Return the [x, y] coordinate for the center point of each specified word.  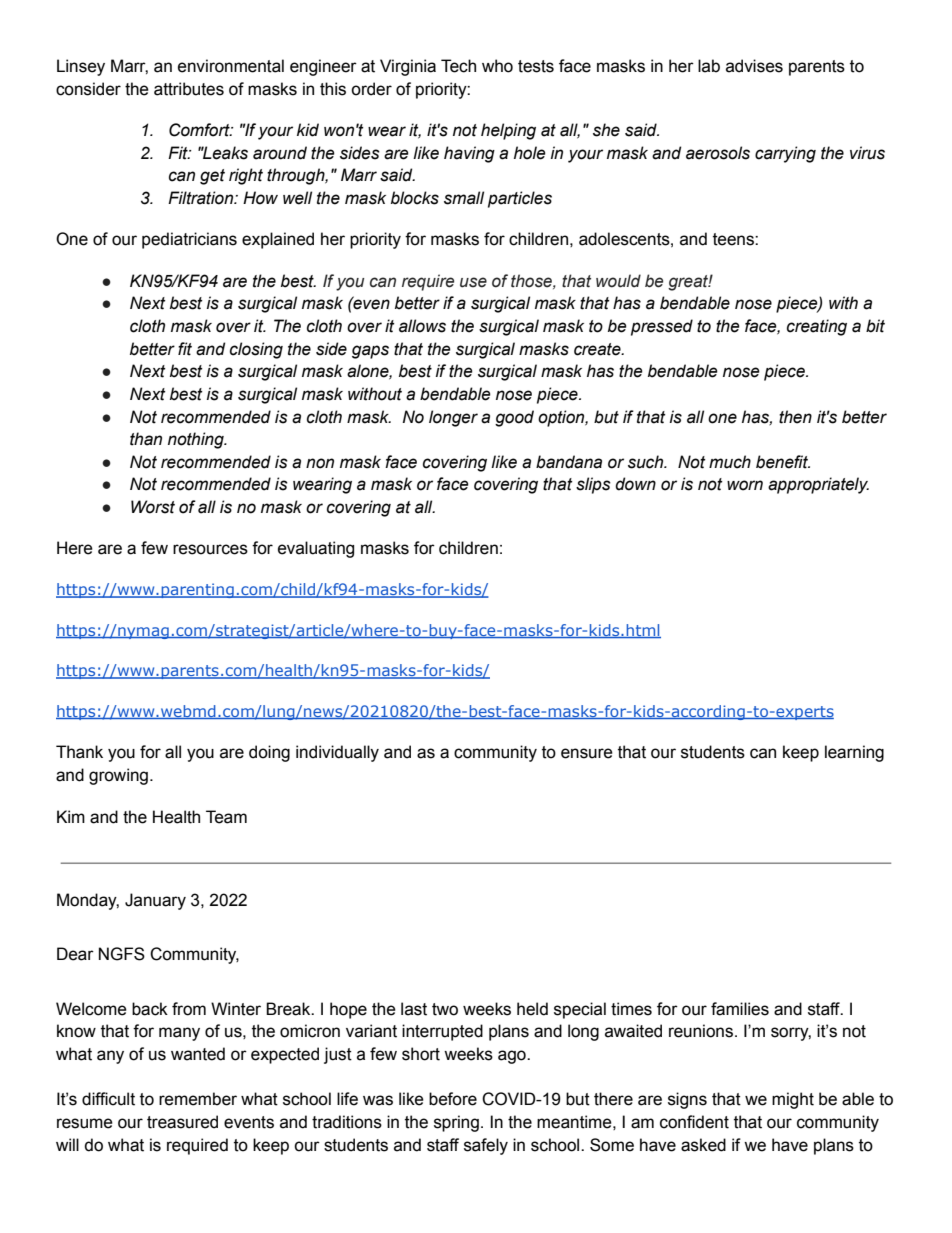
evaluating [316, 549]
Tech [458, 66]
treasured [182, 1122]
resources [210, 549]
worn [745, 485]
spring [456, 1123]
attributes [189, 89]
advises [754, 66]
